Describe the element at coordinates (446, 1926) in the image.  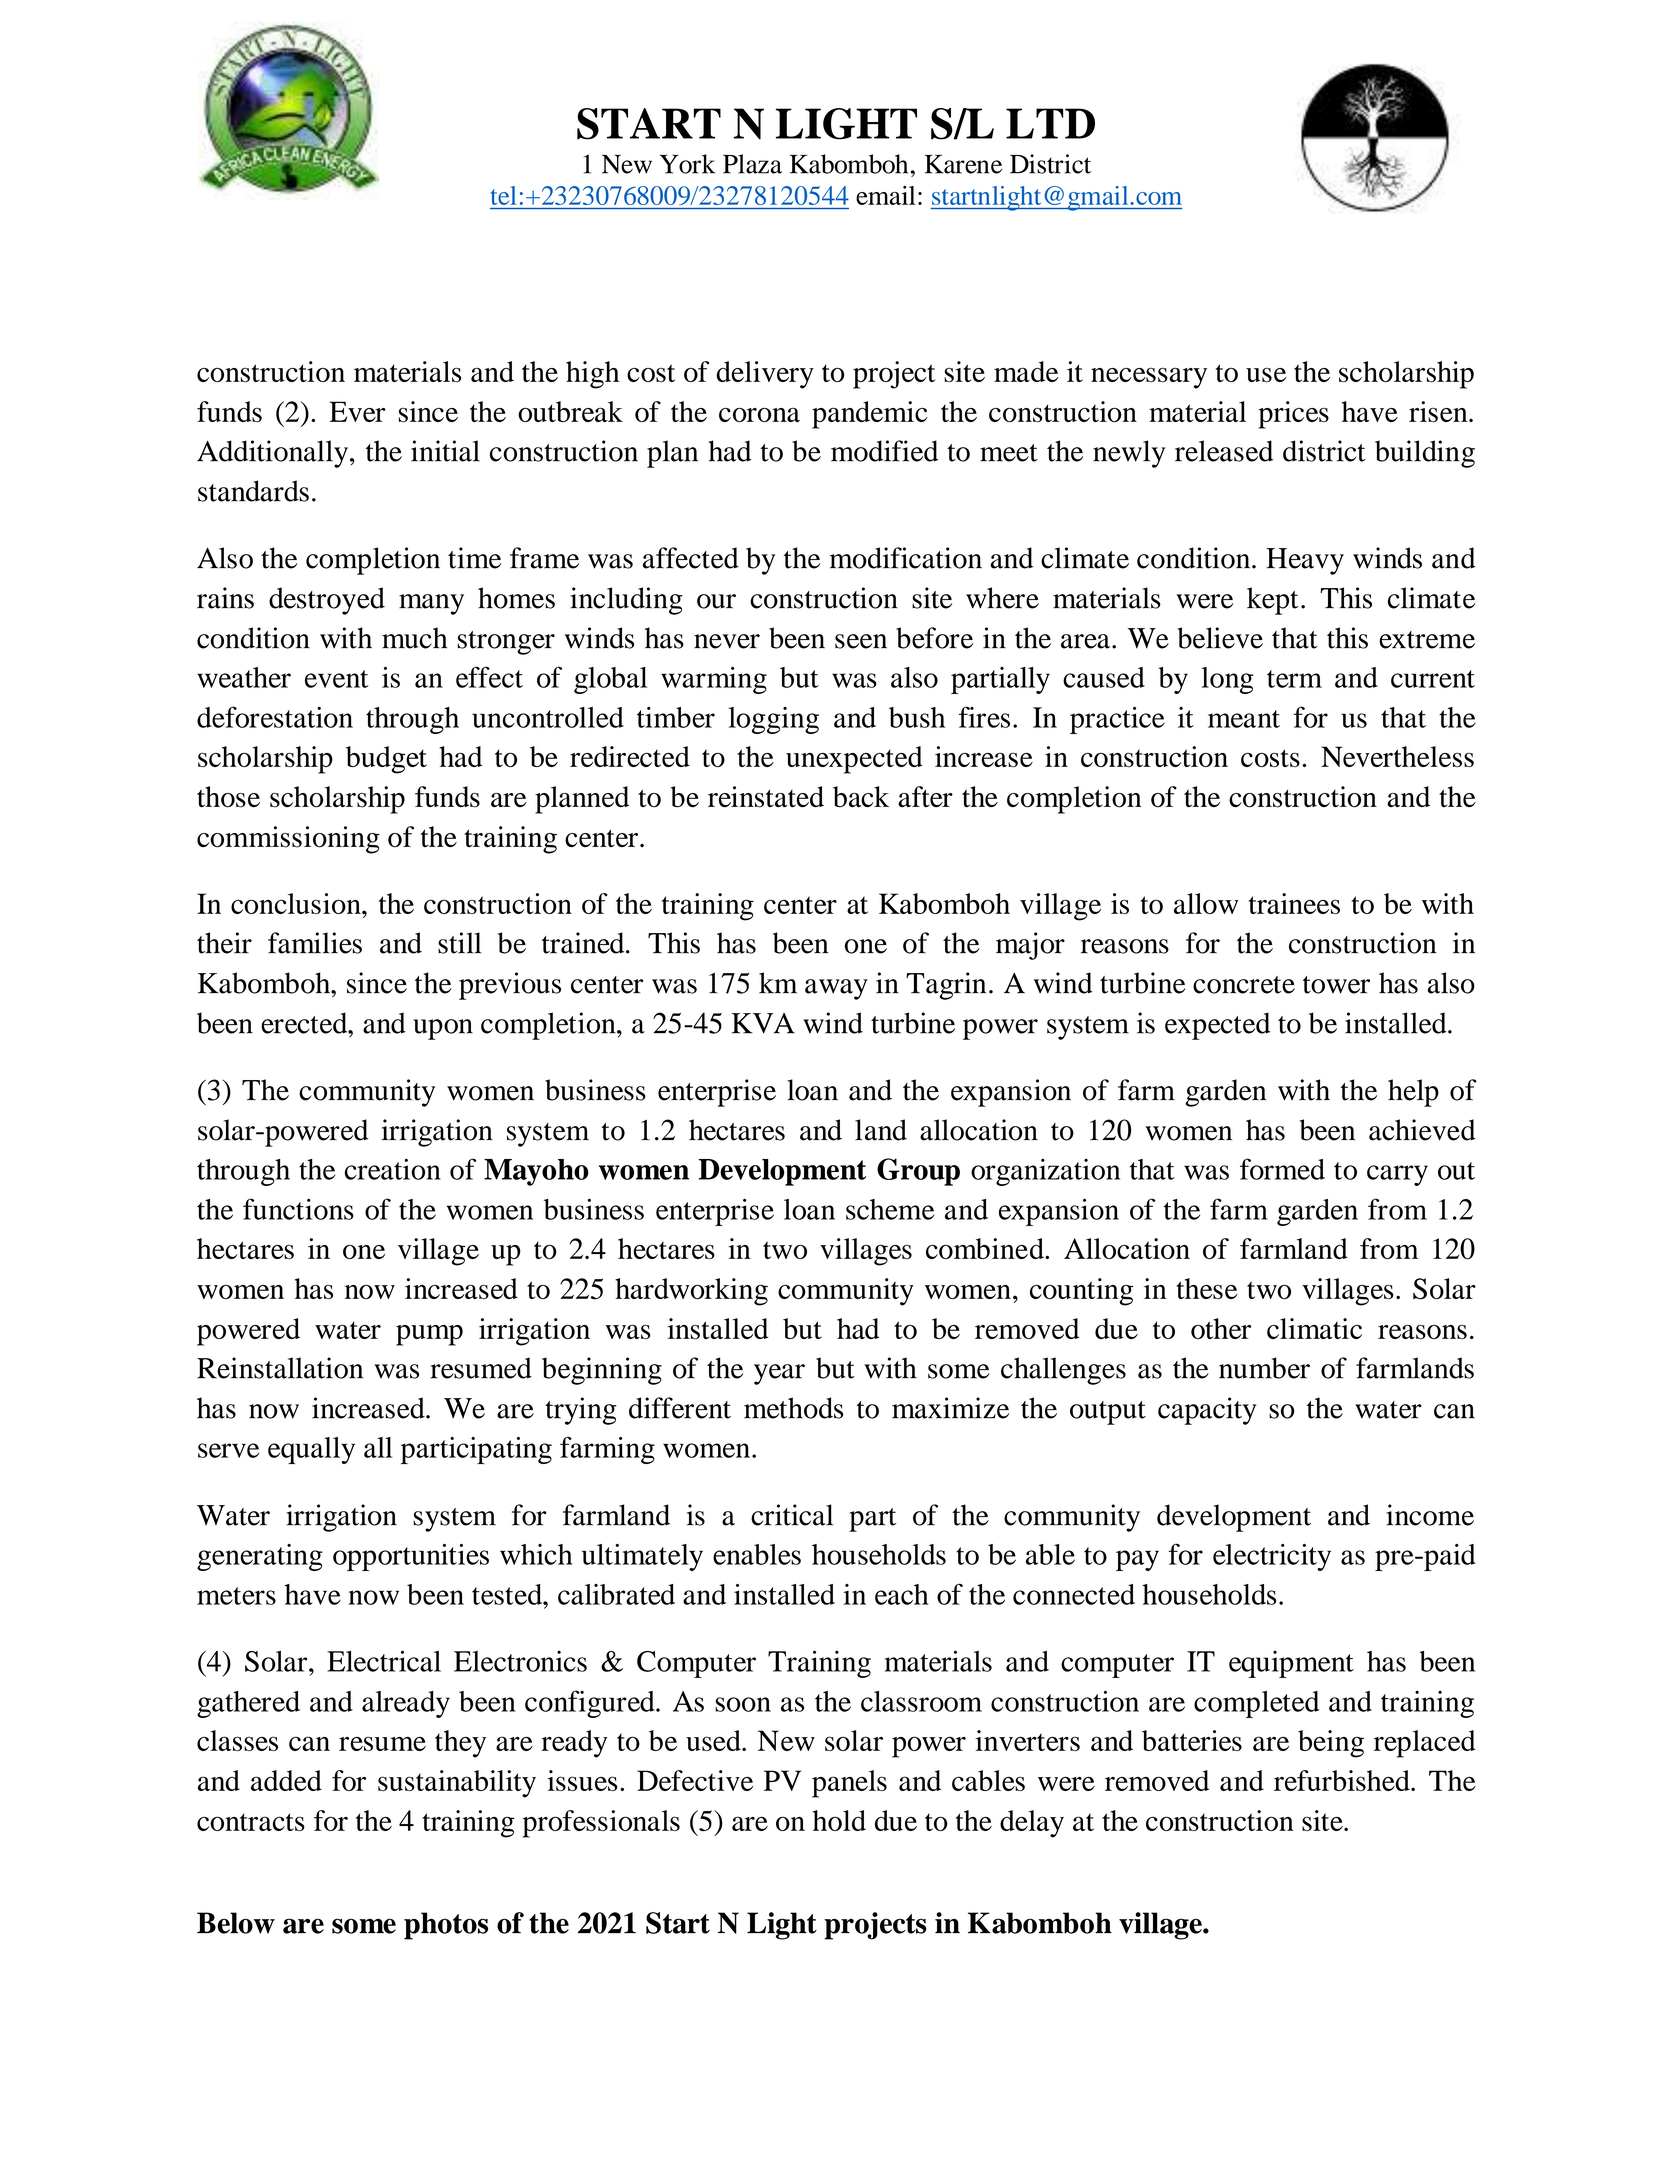
I see `photos` at that location.
